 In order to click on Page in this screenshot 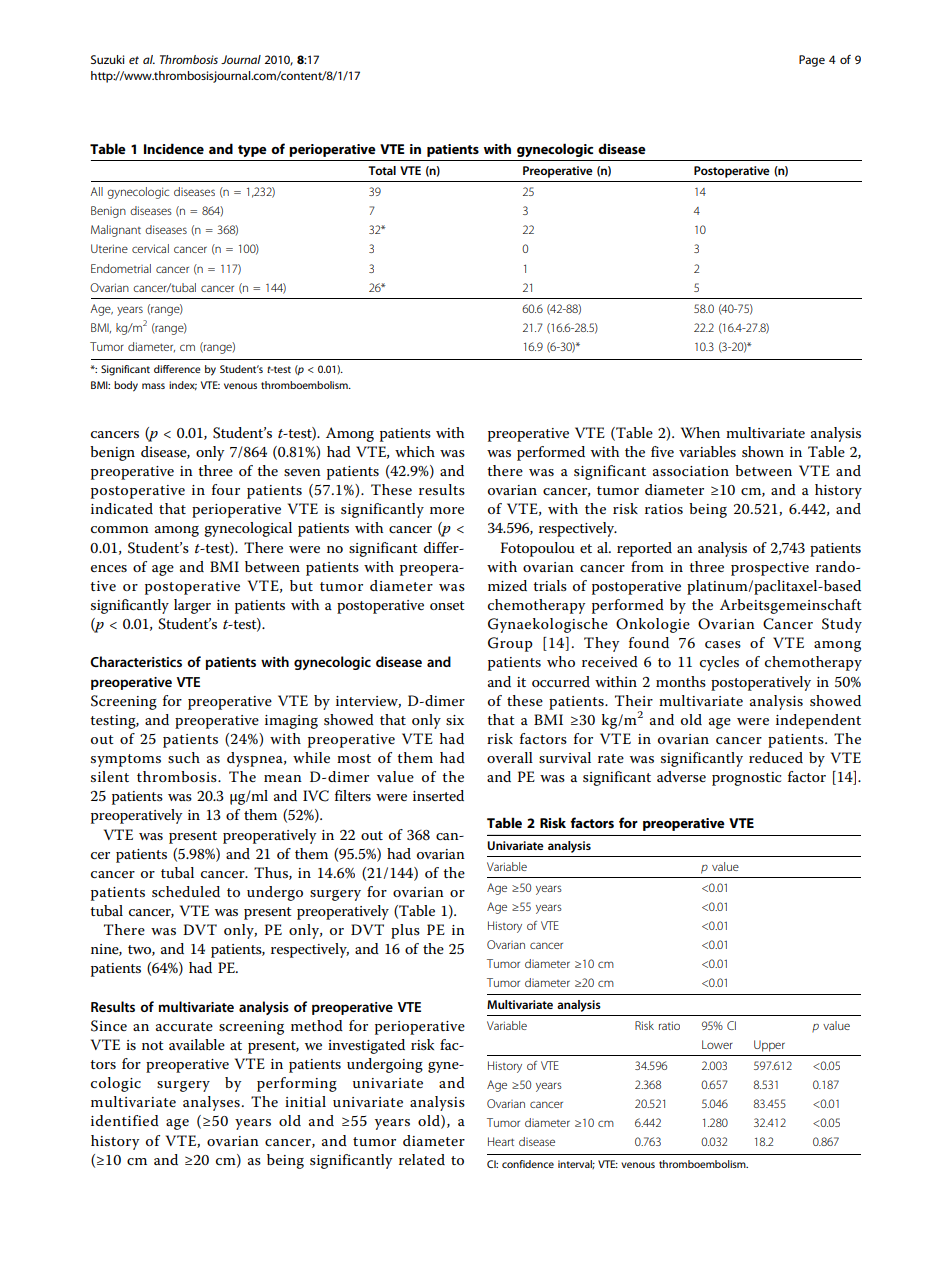, I will do `click(812, 61)`.
